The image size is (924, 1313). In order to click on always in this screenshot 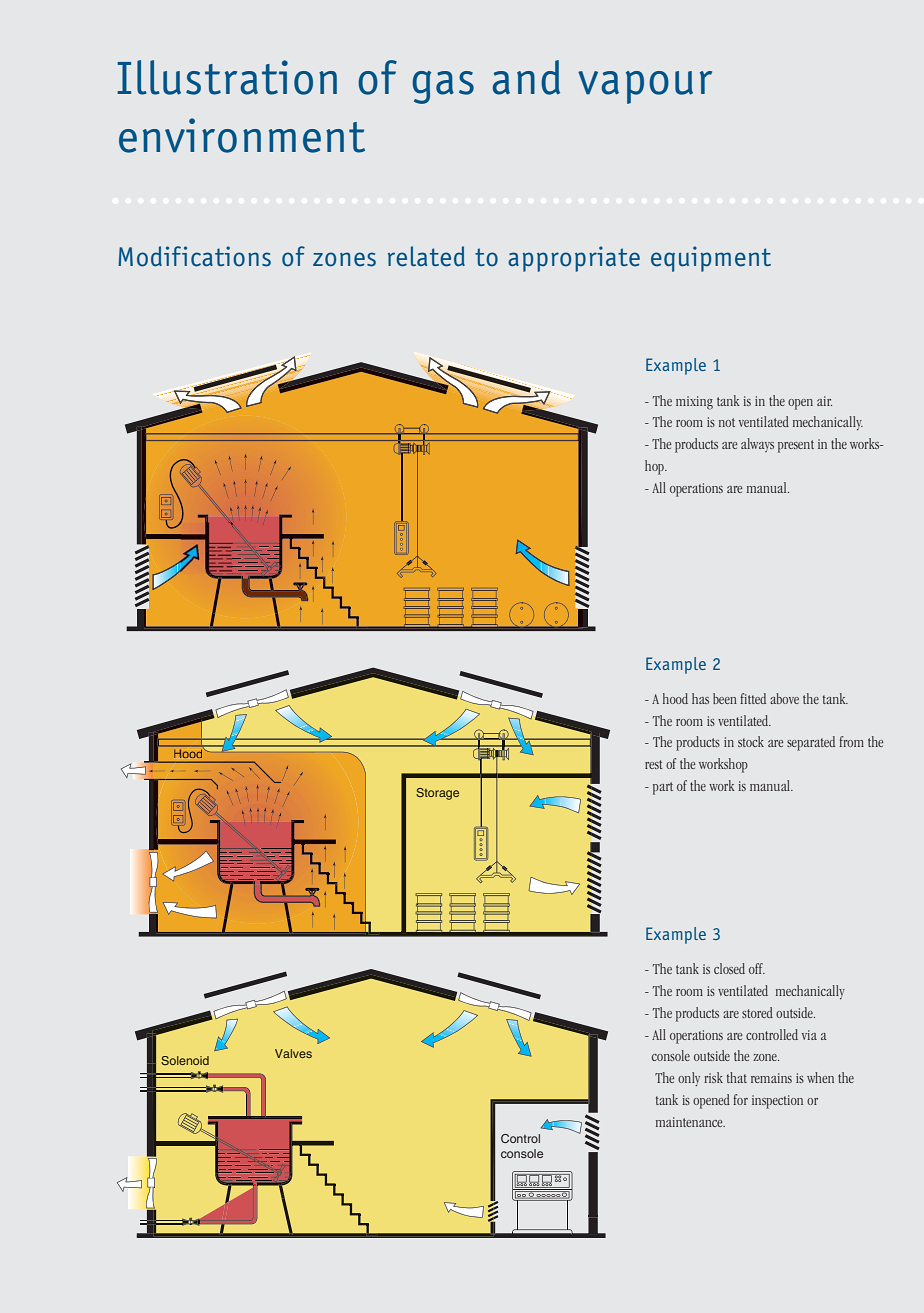, I will do `click(757, 445)`.
